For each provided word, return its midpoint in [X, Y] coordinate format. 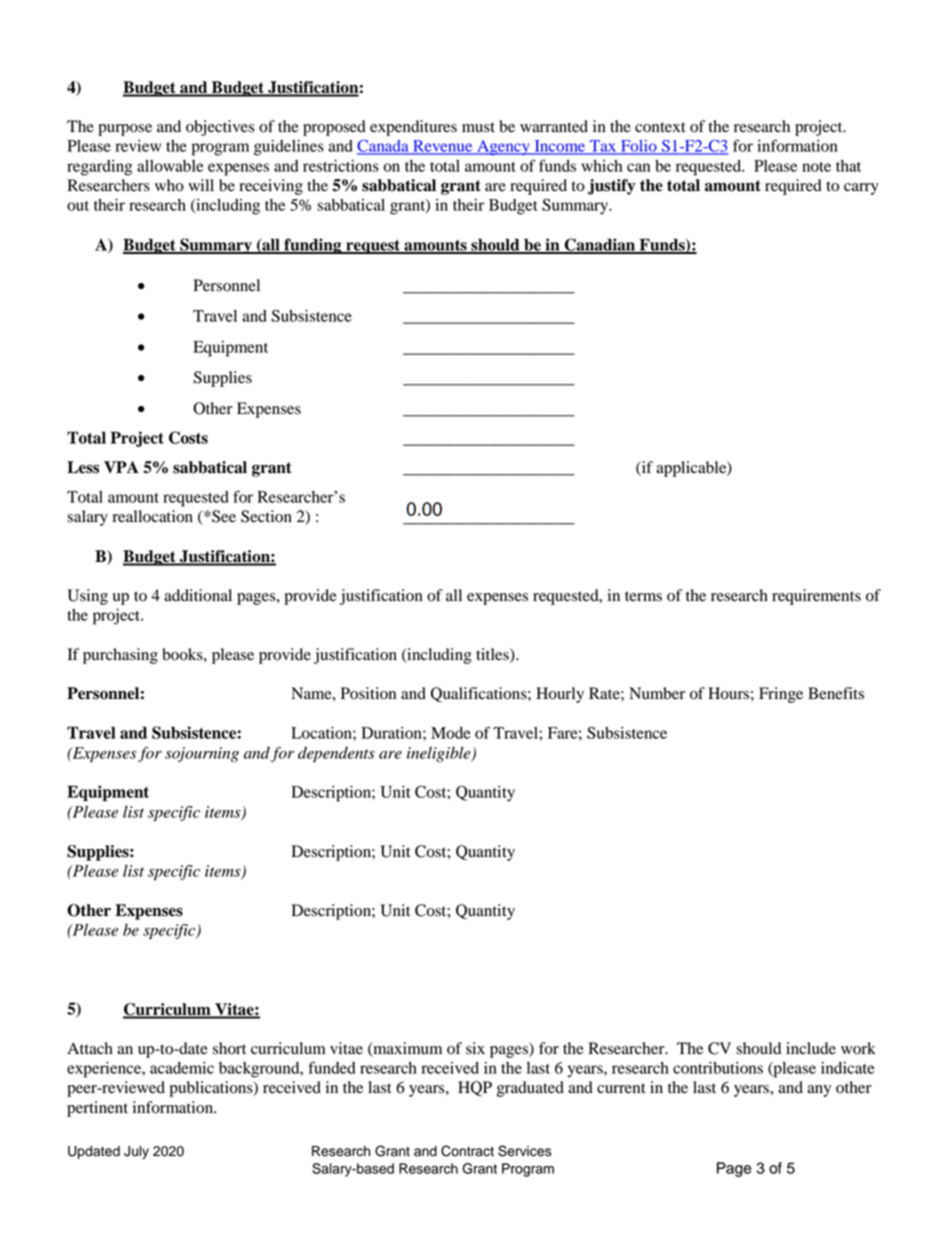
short [229, 1048]
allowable [170, 166]
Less [83, 467]
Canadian [600, 245]
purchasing [120, 656]
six [475, 1048]
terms [643, 596]
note [816, 167]
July [136, 1152]
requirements [816, 597]
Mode [451, 733]
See [223, 516]
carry [861, 189]
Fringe [781, 695]
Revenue [443, 147]
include [811, 1048]
